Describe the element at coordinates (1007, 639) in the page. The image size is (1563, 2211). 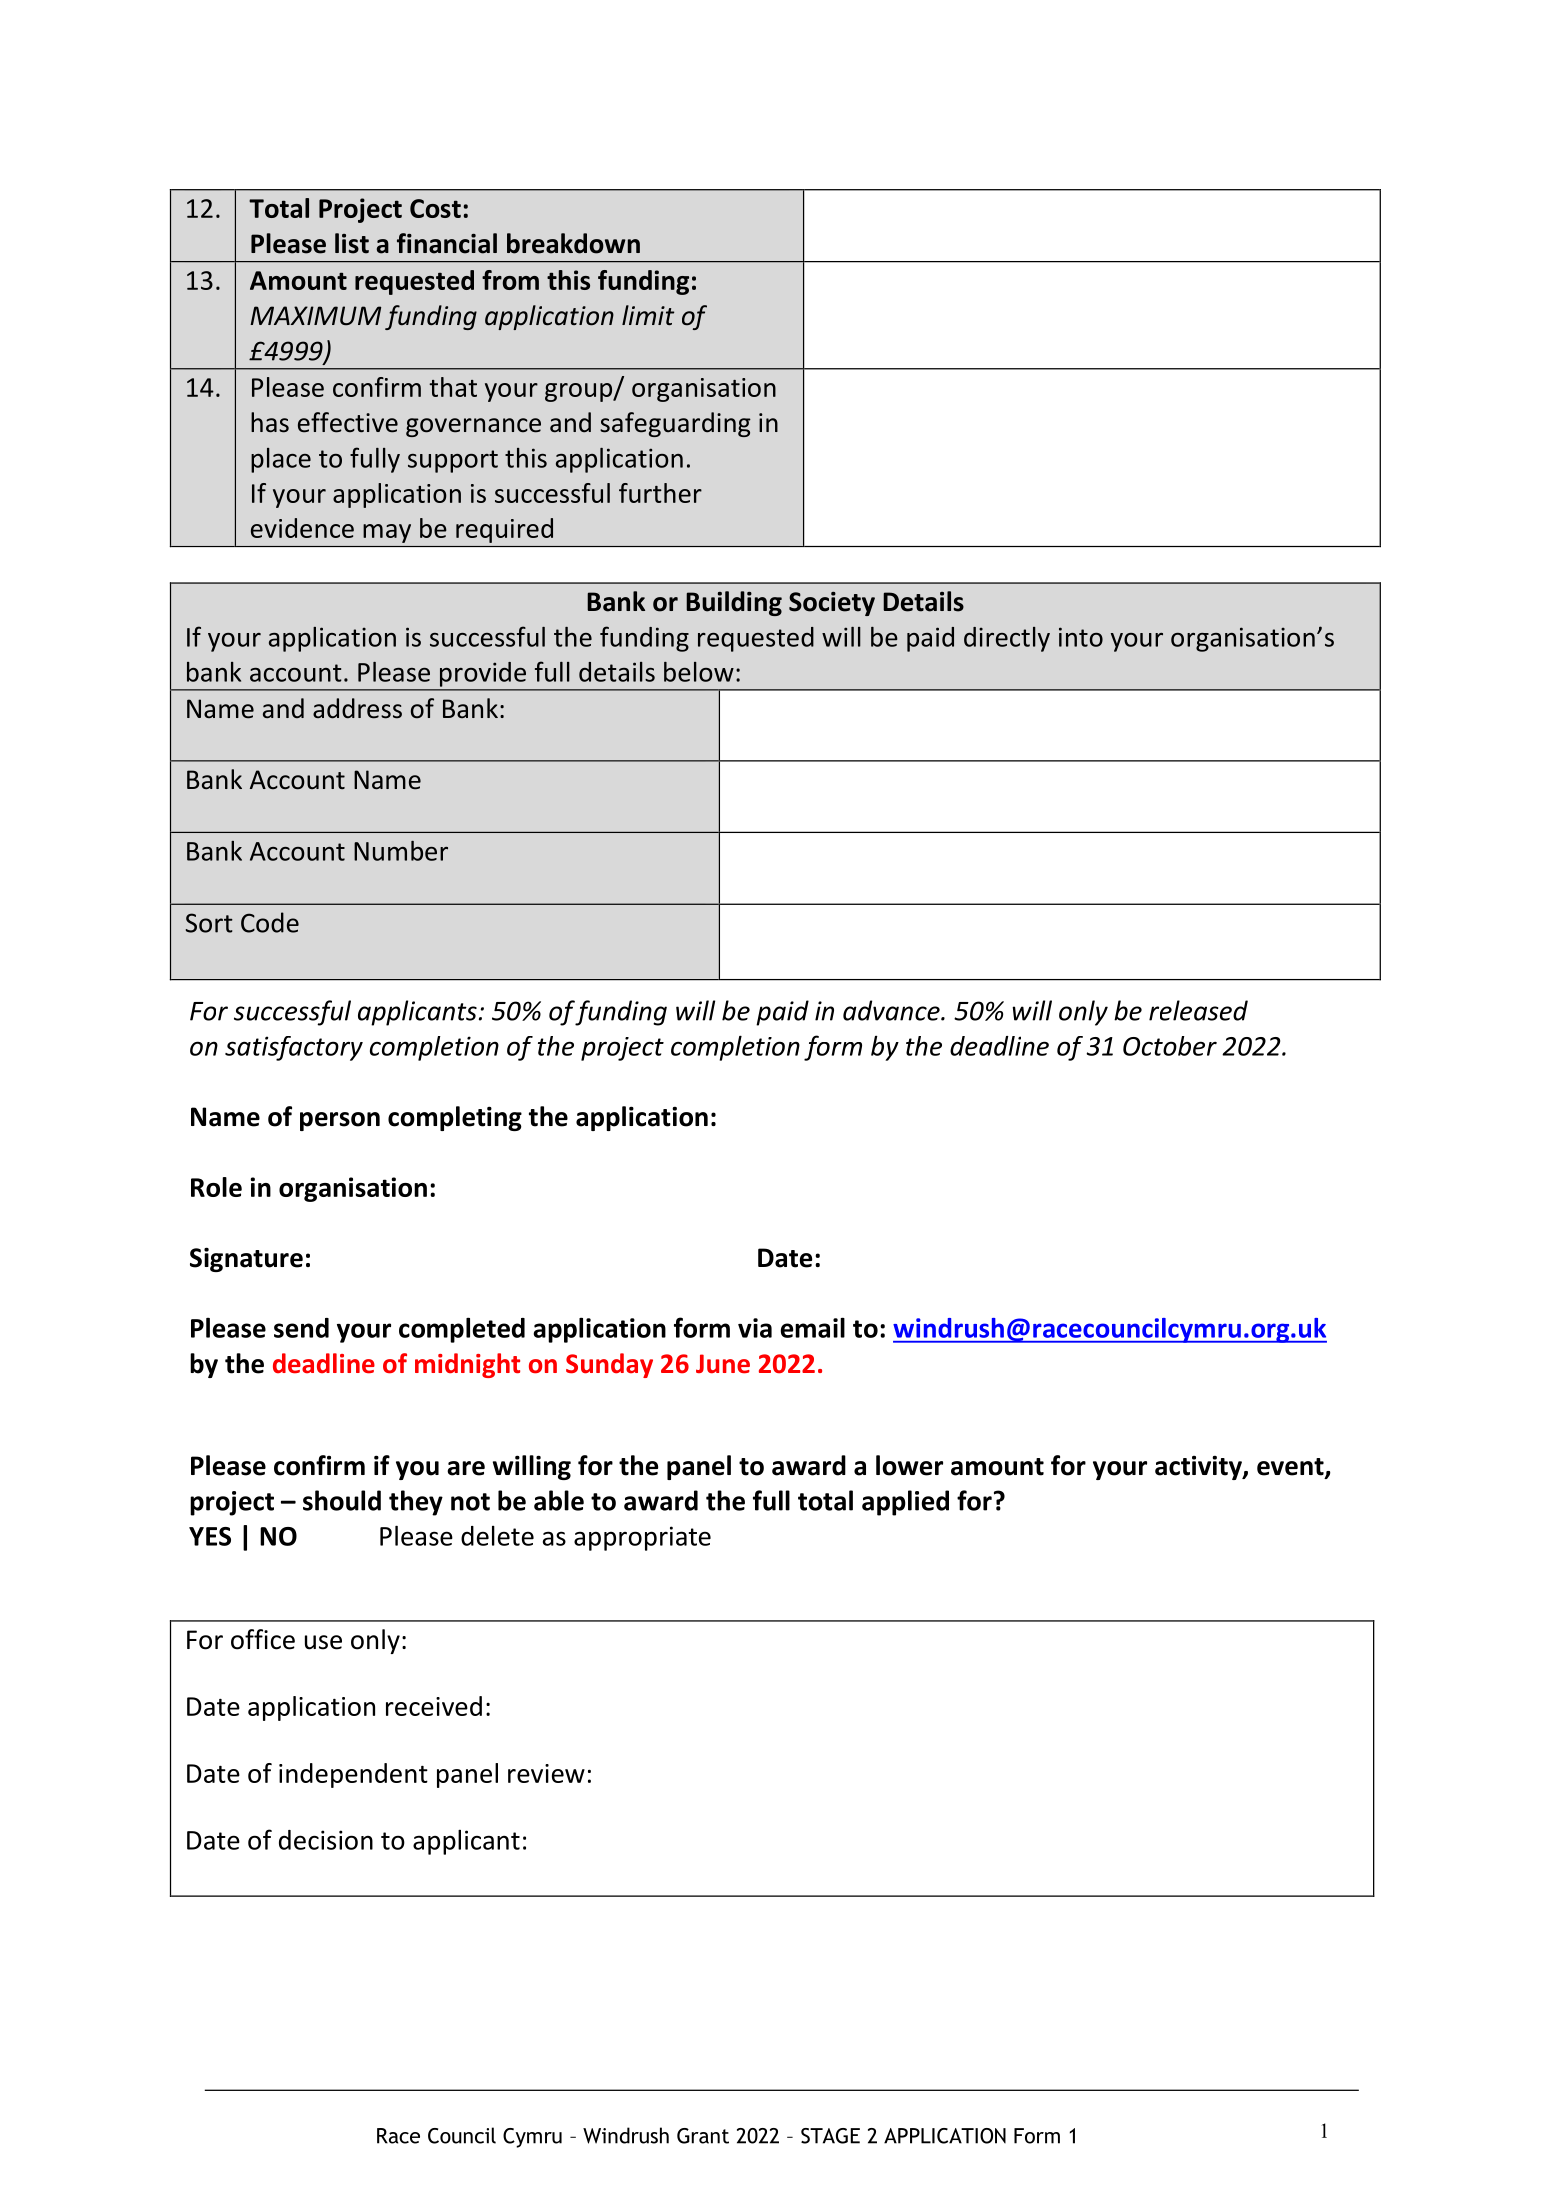
I see `directly` at that location.
